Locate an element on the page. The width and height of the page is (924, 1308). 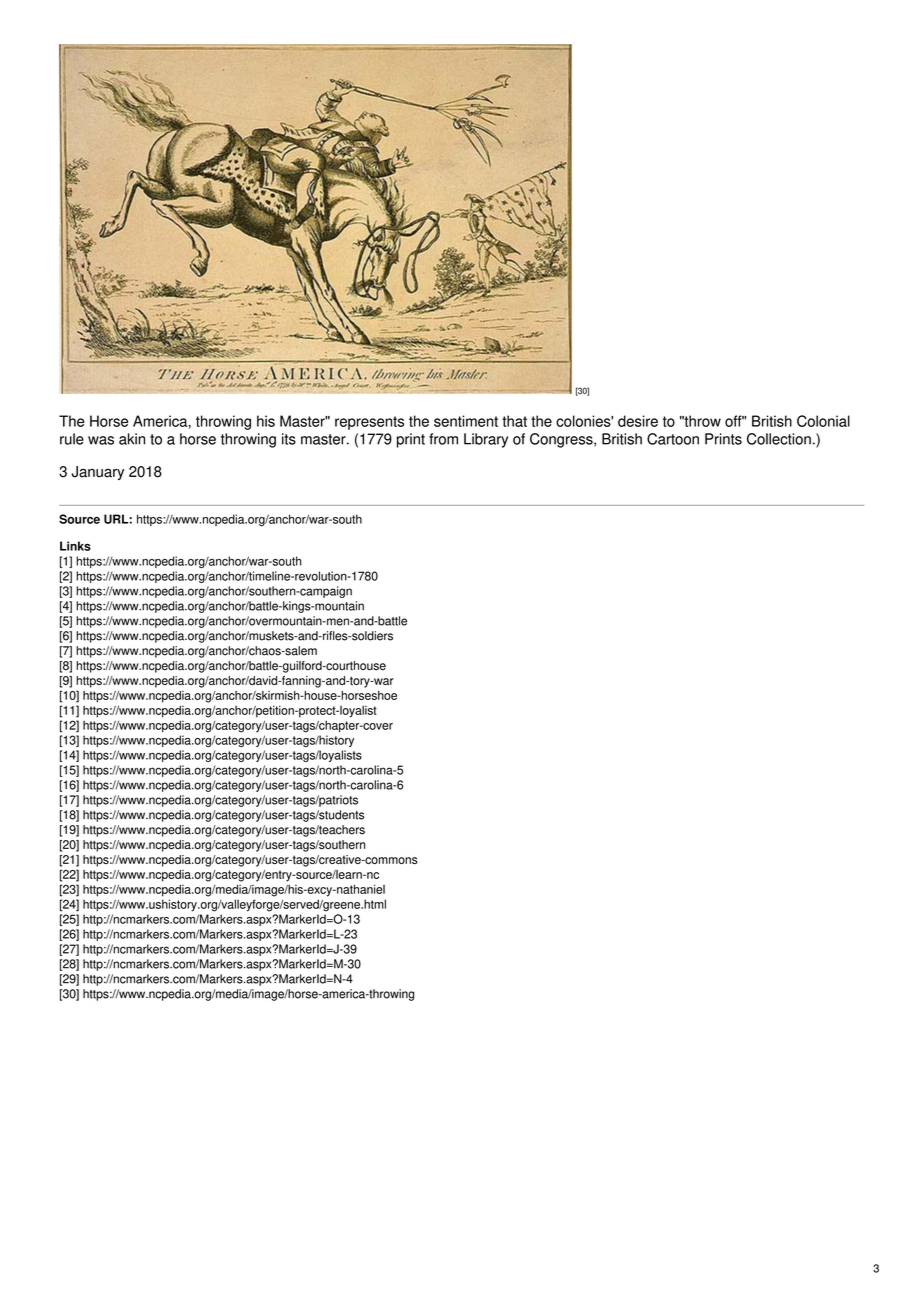
from is located at coordinates (443, 439).
